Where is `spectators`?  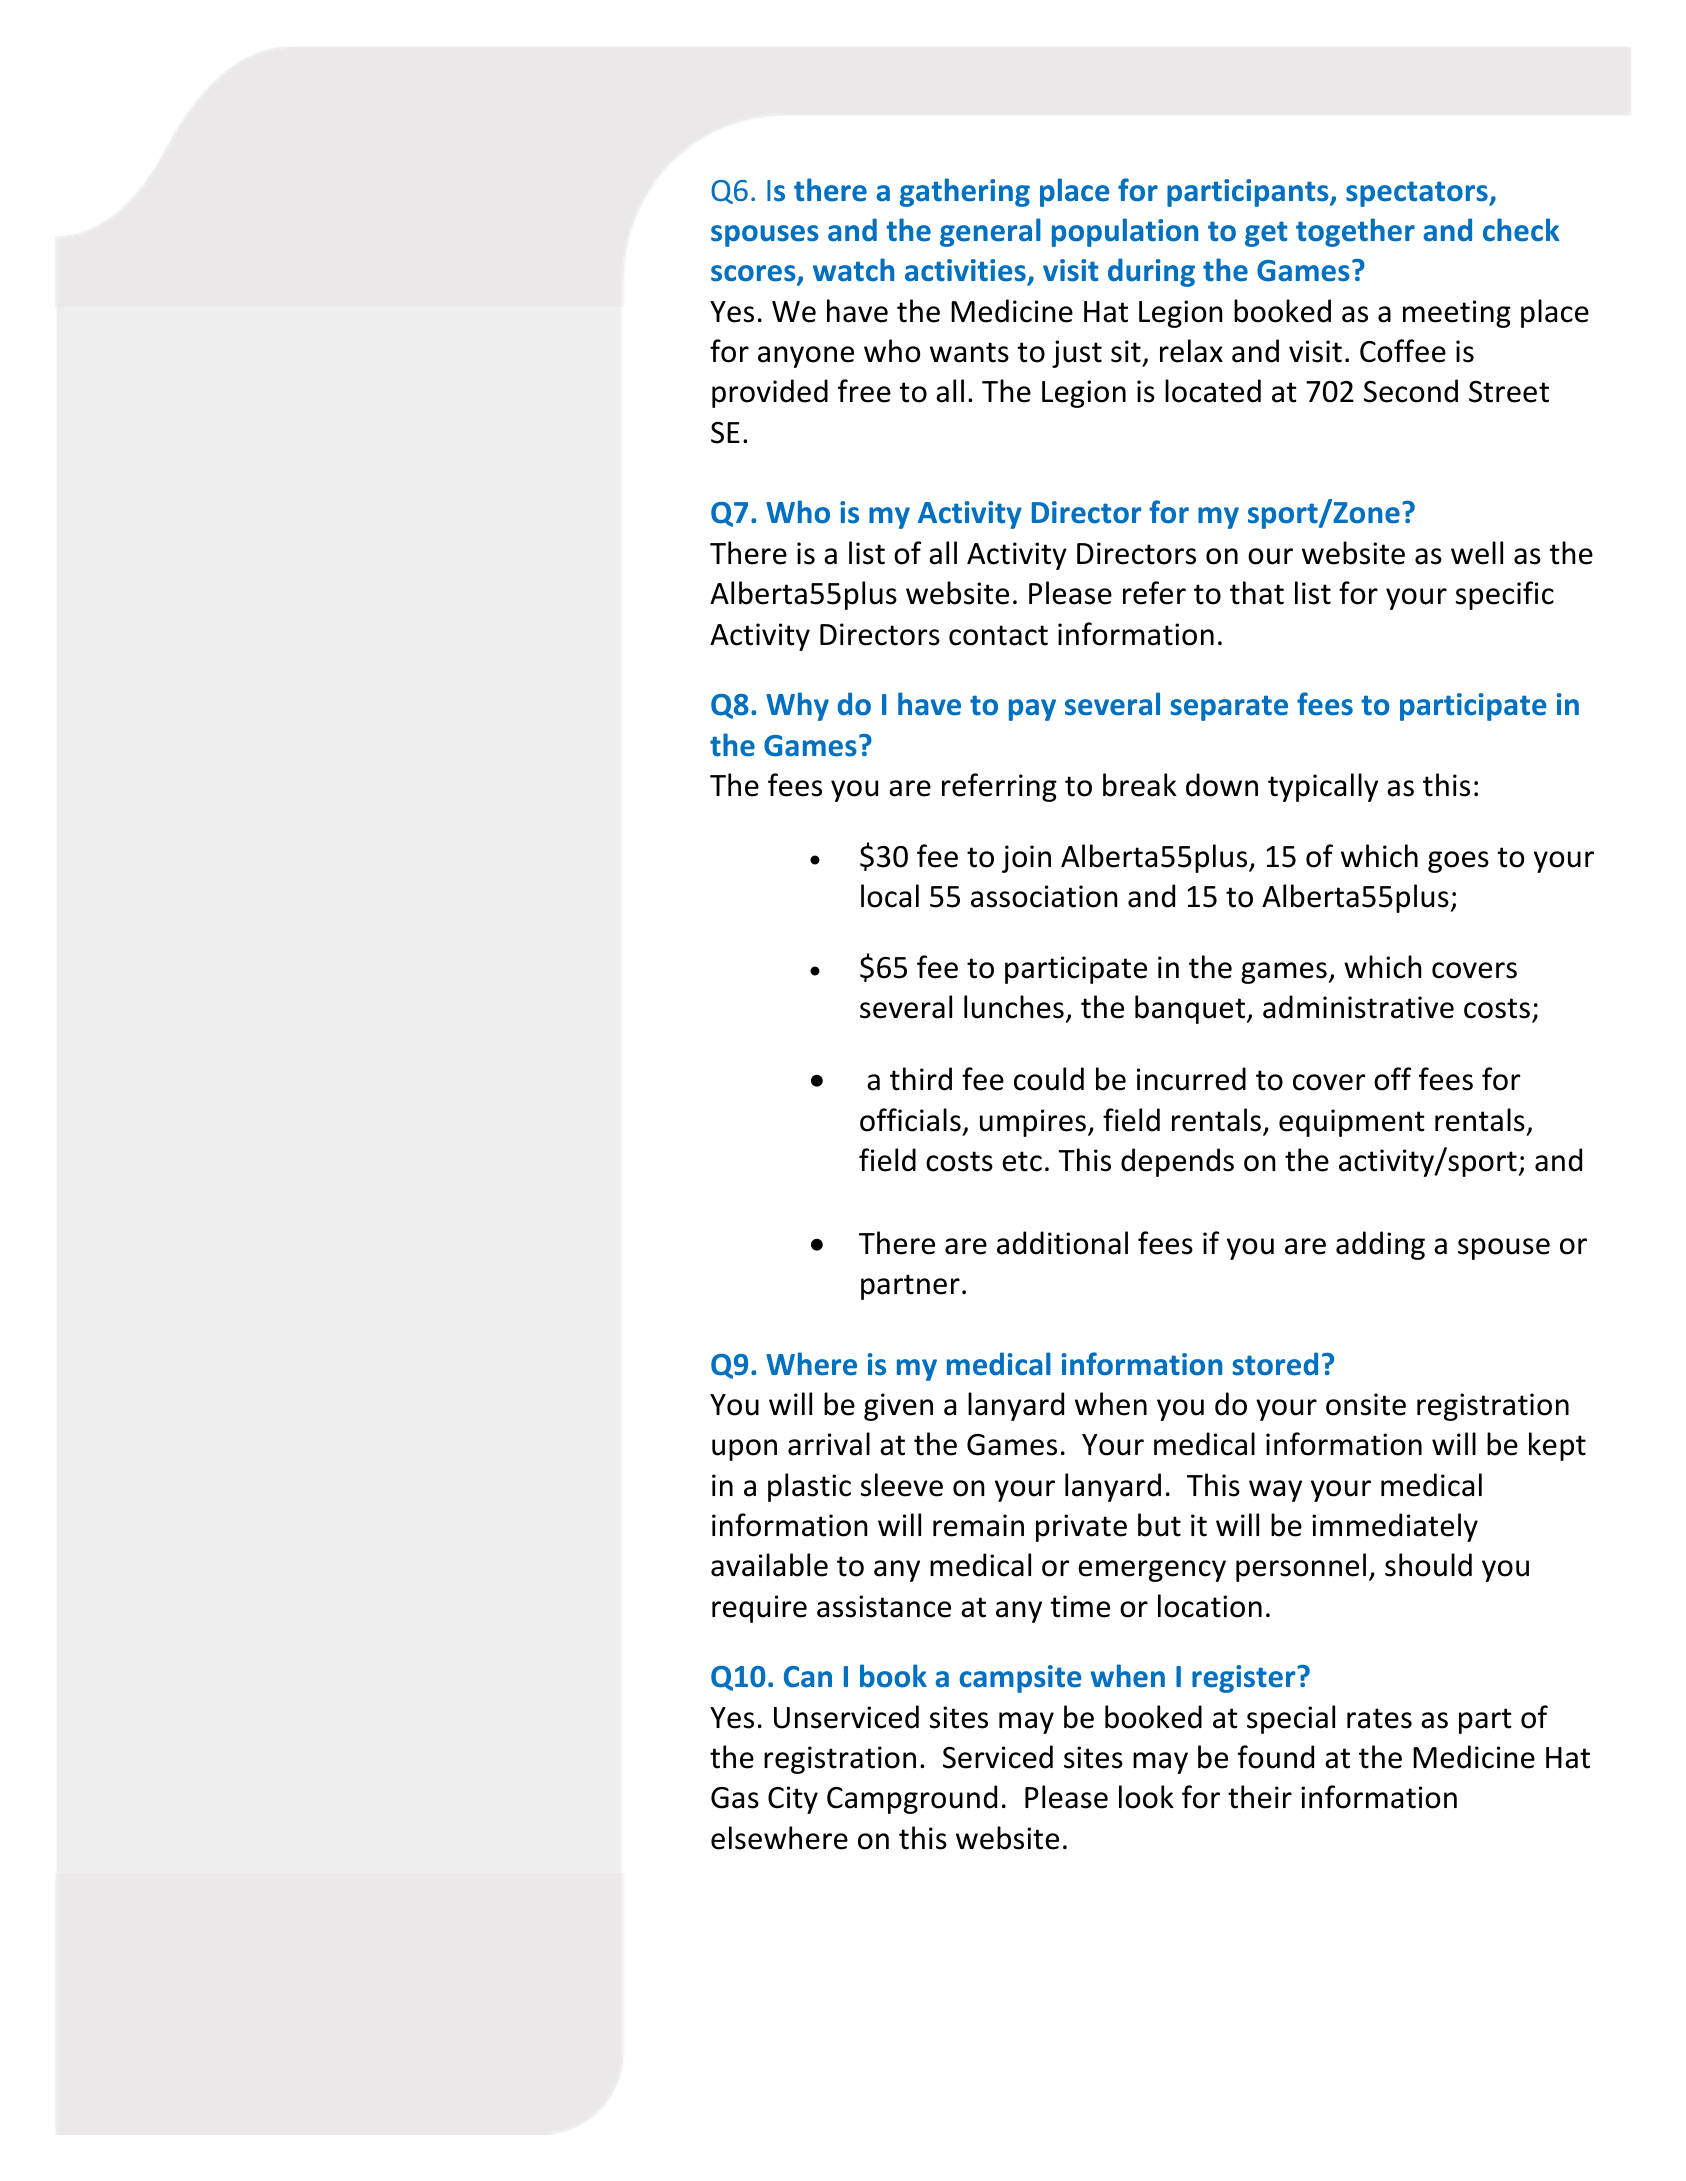 spectators is located at coordinates (1418, 194).
